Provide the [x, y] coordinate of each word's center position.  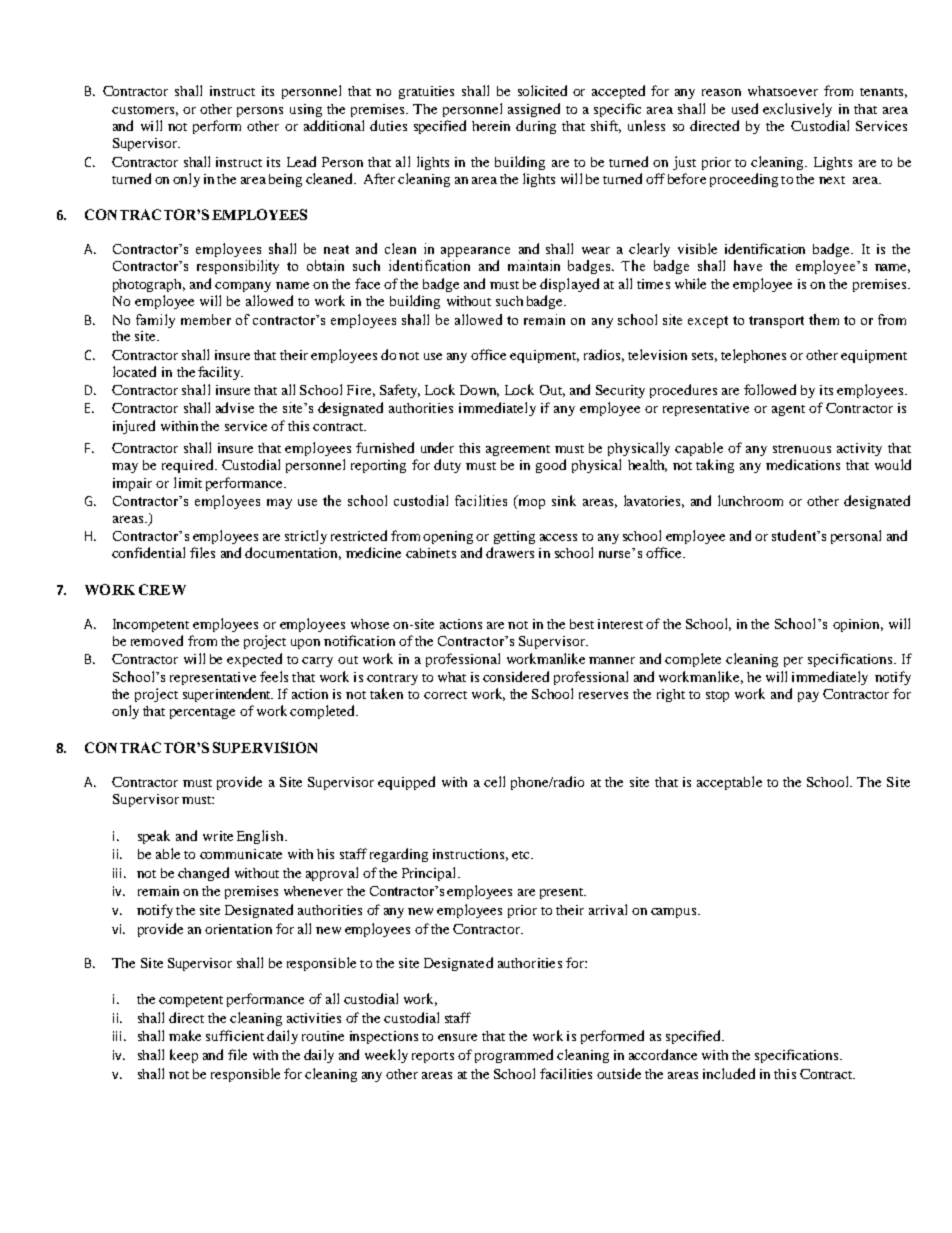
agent [788, 410]
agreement [518, 450]
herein [491, 126]
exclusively [797, 110]
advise [235, 407]
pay [808, 697]
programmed [514, 1056]
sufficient [235, 1035]
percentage [202, 713]
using [306, 110]
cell [494, 781]
